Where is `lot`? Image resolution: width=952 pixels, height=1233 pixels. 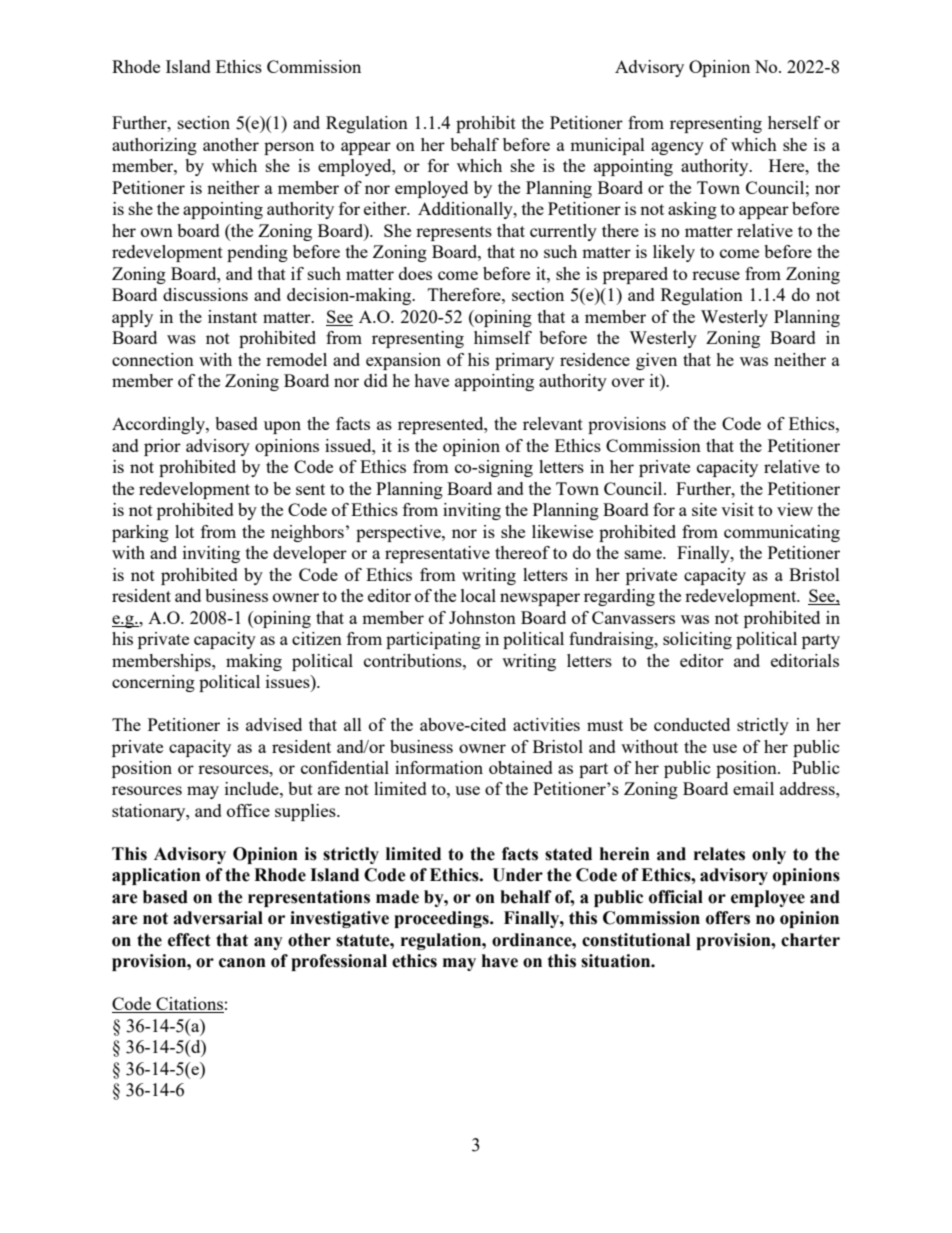
lot is located at coordinates (184, 531).
